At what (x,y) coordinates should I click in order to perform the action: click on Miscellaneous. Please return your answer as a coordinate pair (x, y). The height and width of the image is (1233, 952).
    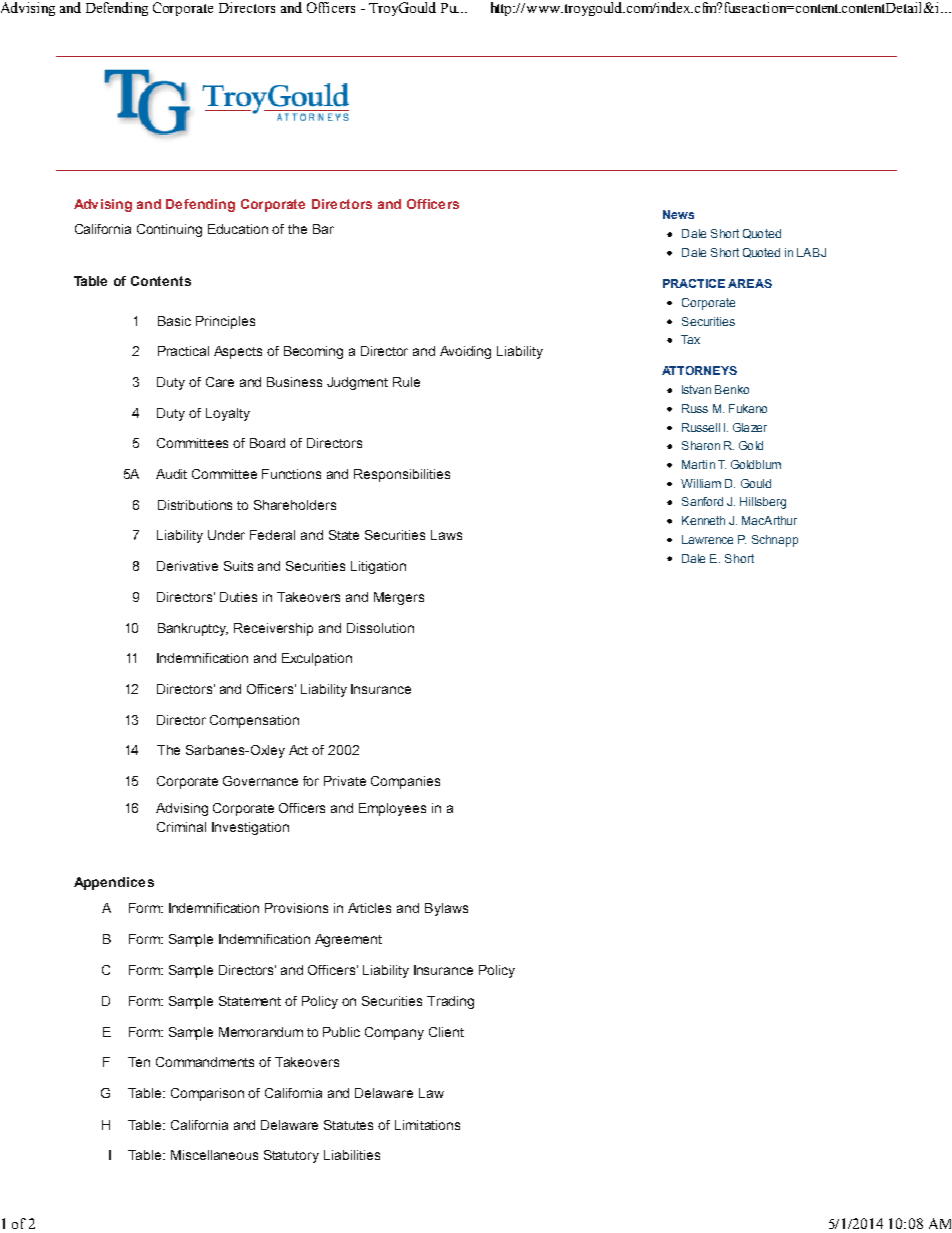
    Looking at the image, I should click on (214, 1155).
